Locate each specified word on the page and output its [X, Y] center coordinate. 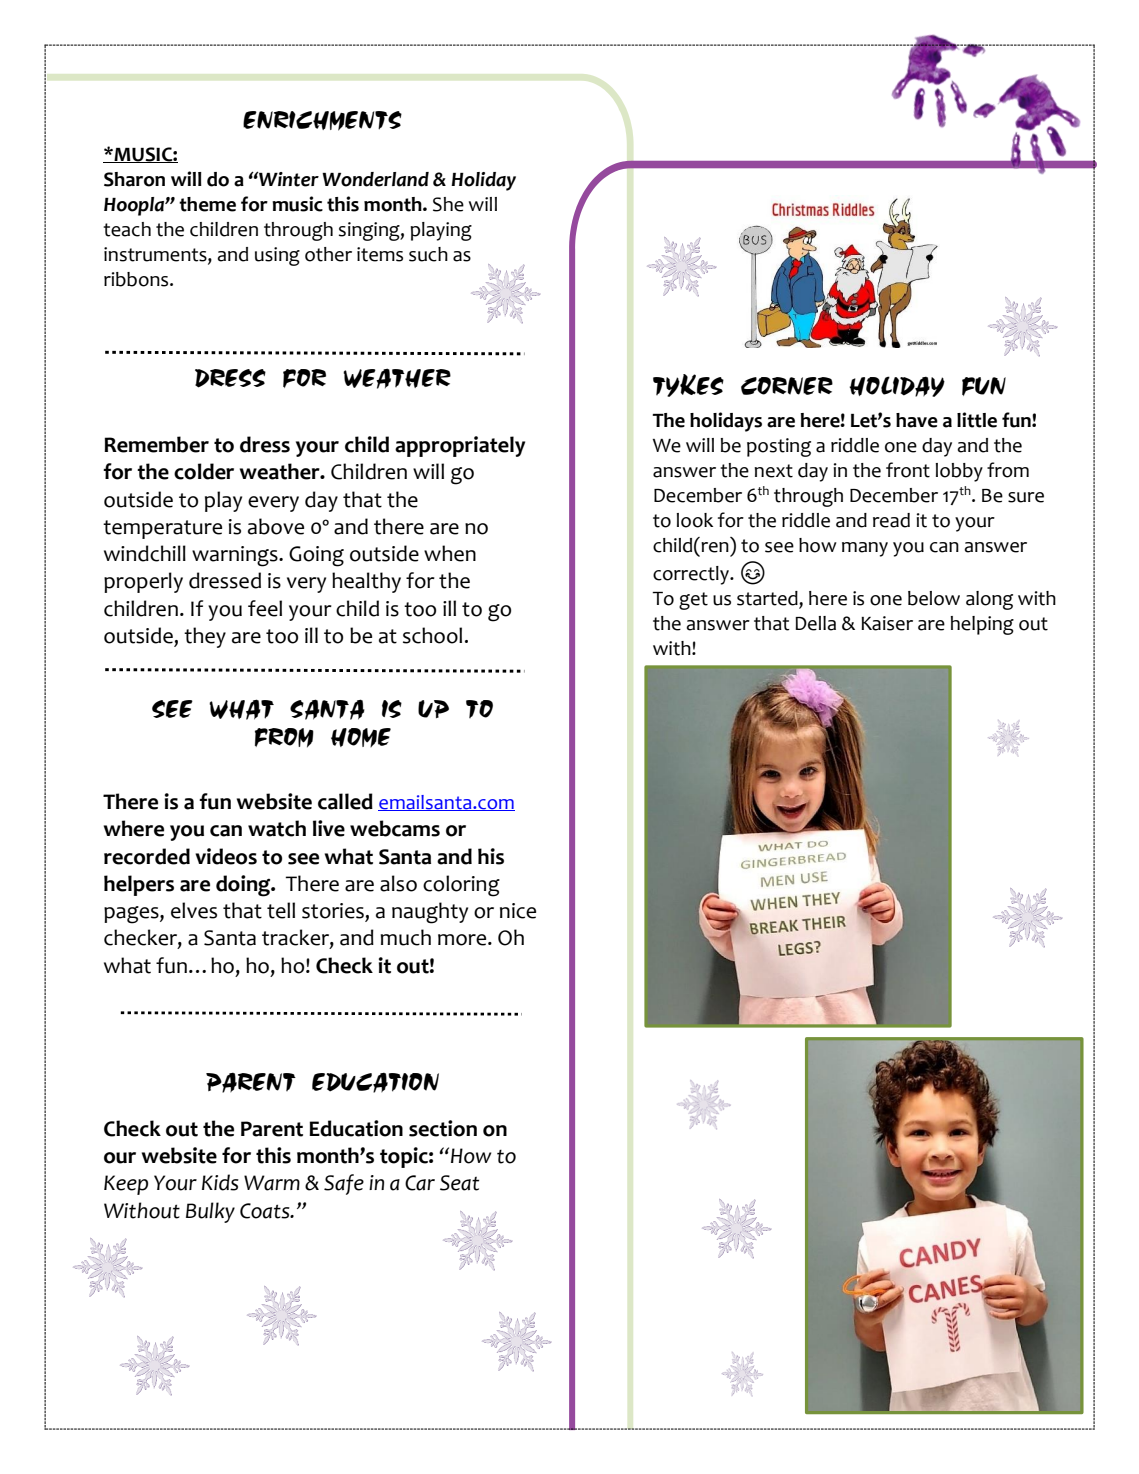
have [917, 420]
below [934, 598]
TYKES [688, 385]
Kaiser [887, 623]
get [693, 601]
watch [277, 828]
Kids [220, 1182]
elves [194, 910]
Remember [156, 444]
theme [207, 204]
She [448, 204]
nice [518, 911]
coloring [461, 886]
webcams [395, 828]
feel [265, 608]
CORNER [787, 386]
